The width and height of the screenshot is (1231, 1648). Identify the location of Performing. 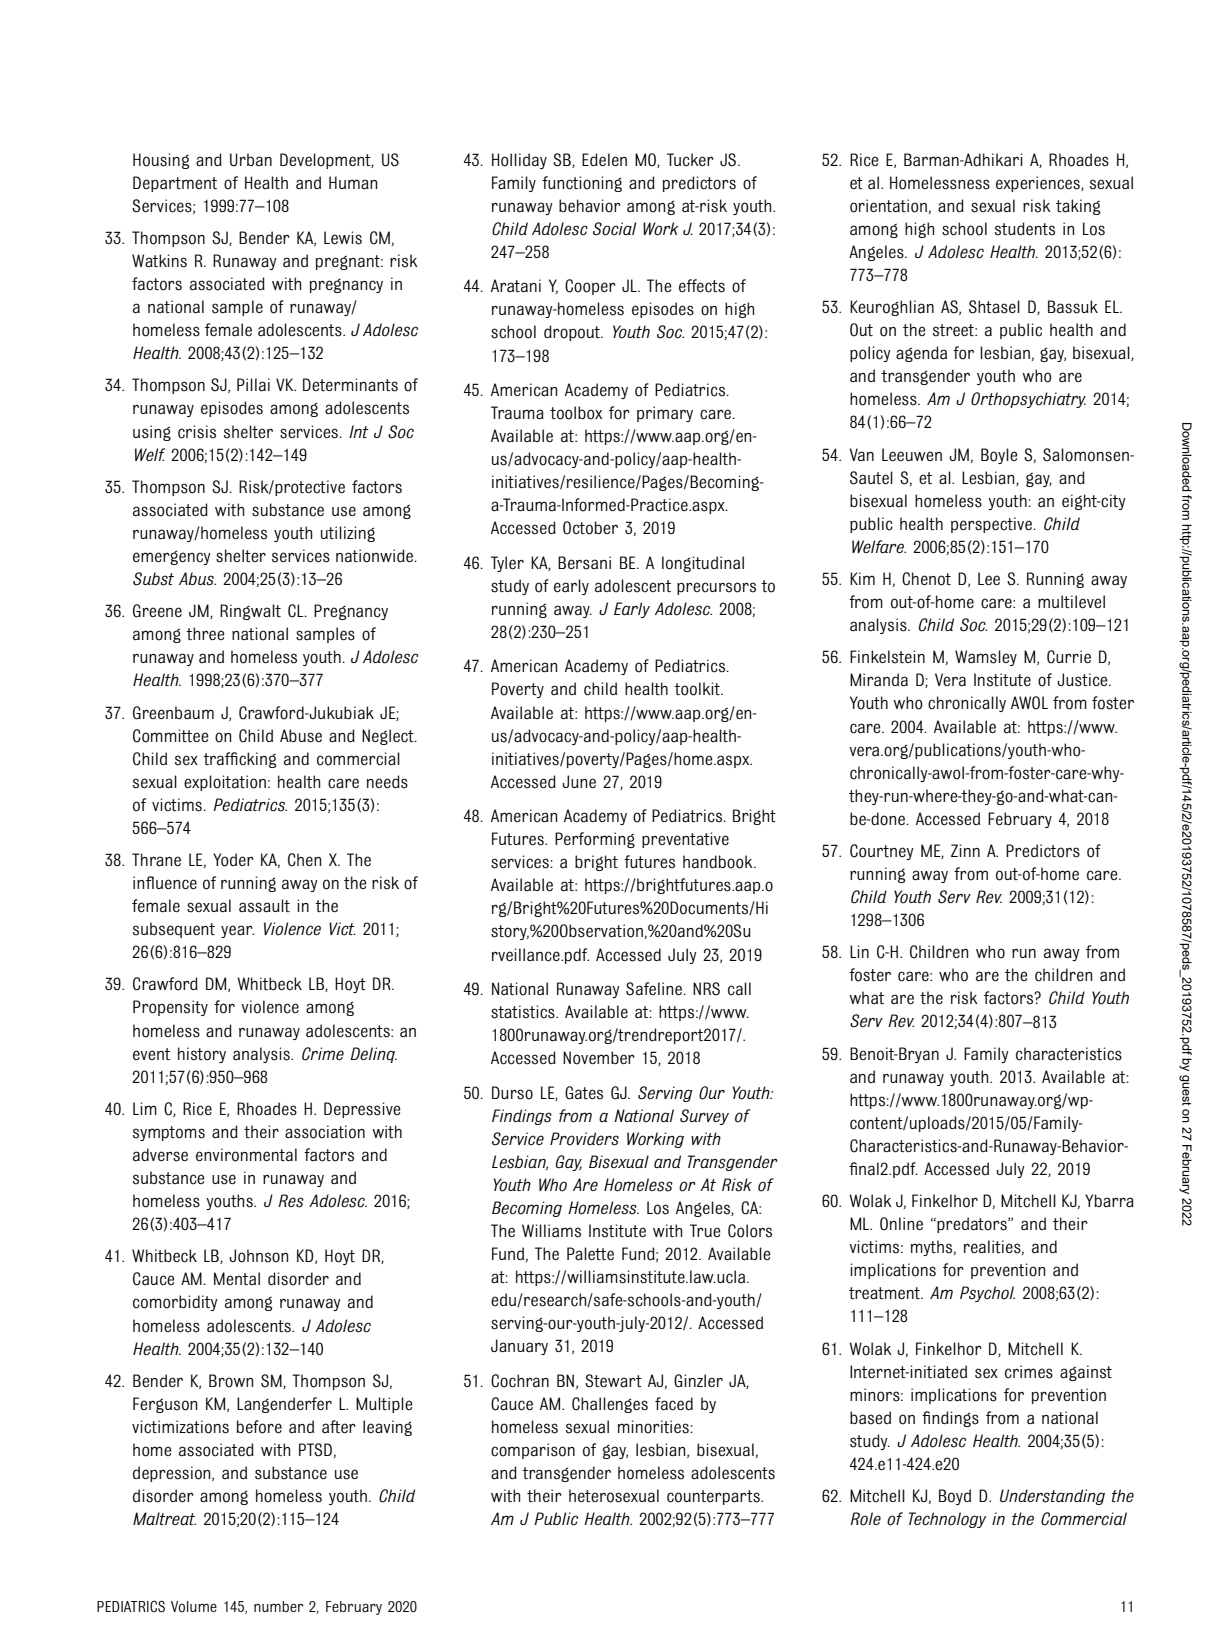
(595, 840).
